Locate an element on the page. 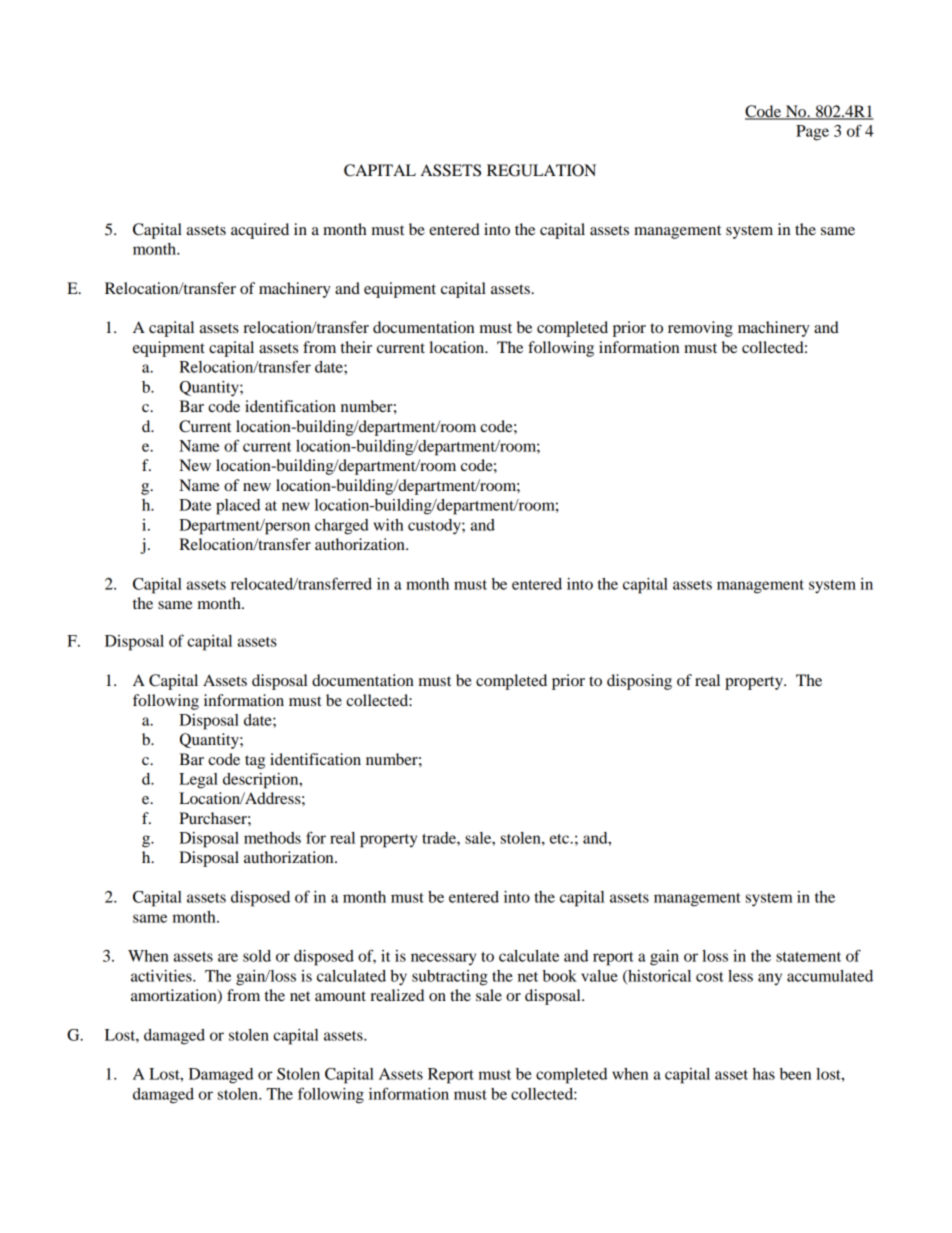  acquired is located at coordinates (260, 231).
